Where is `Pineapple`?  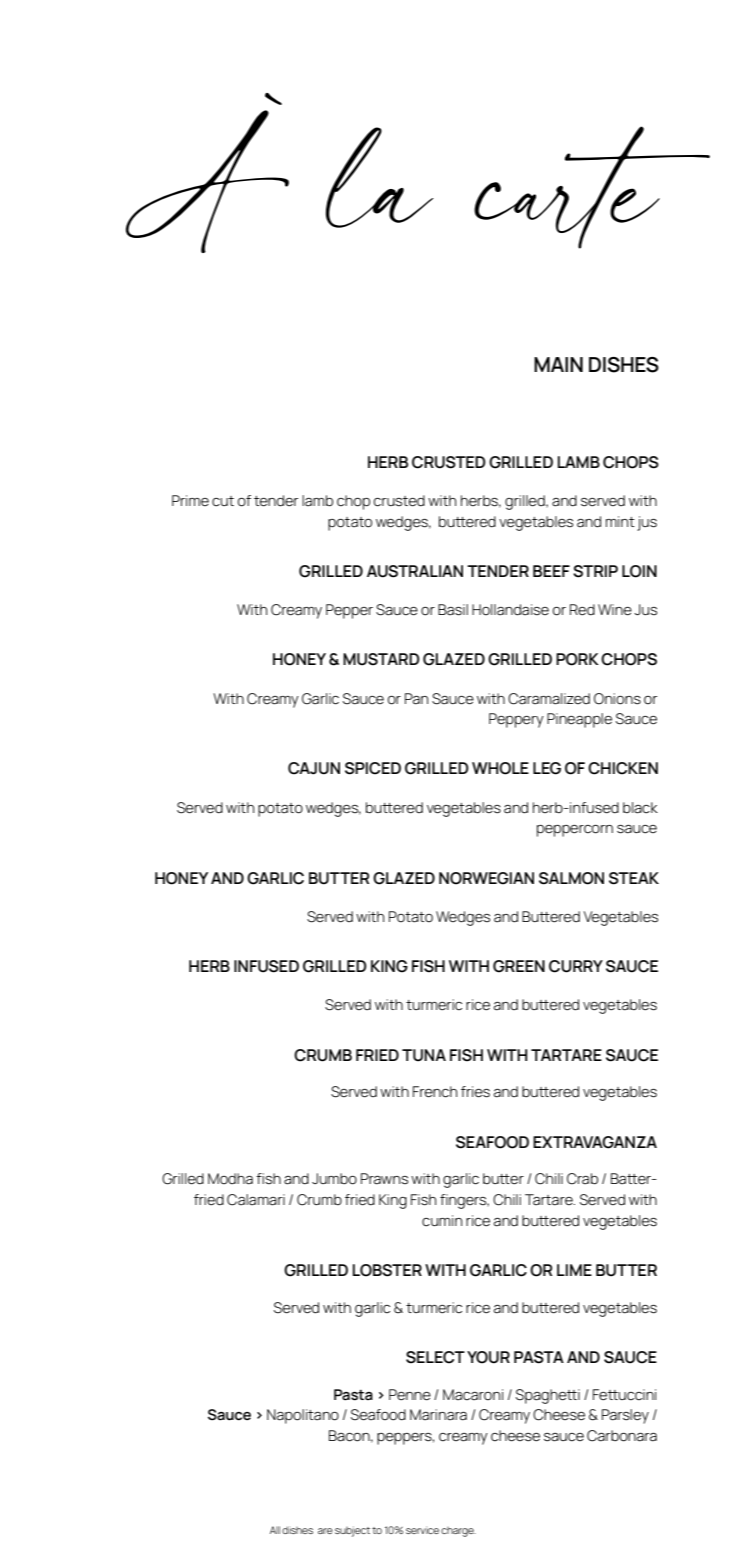
Pineapple is located at coordinates (579, 720).
